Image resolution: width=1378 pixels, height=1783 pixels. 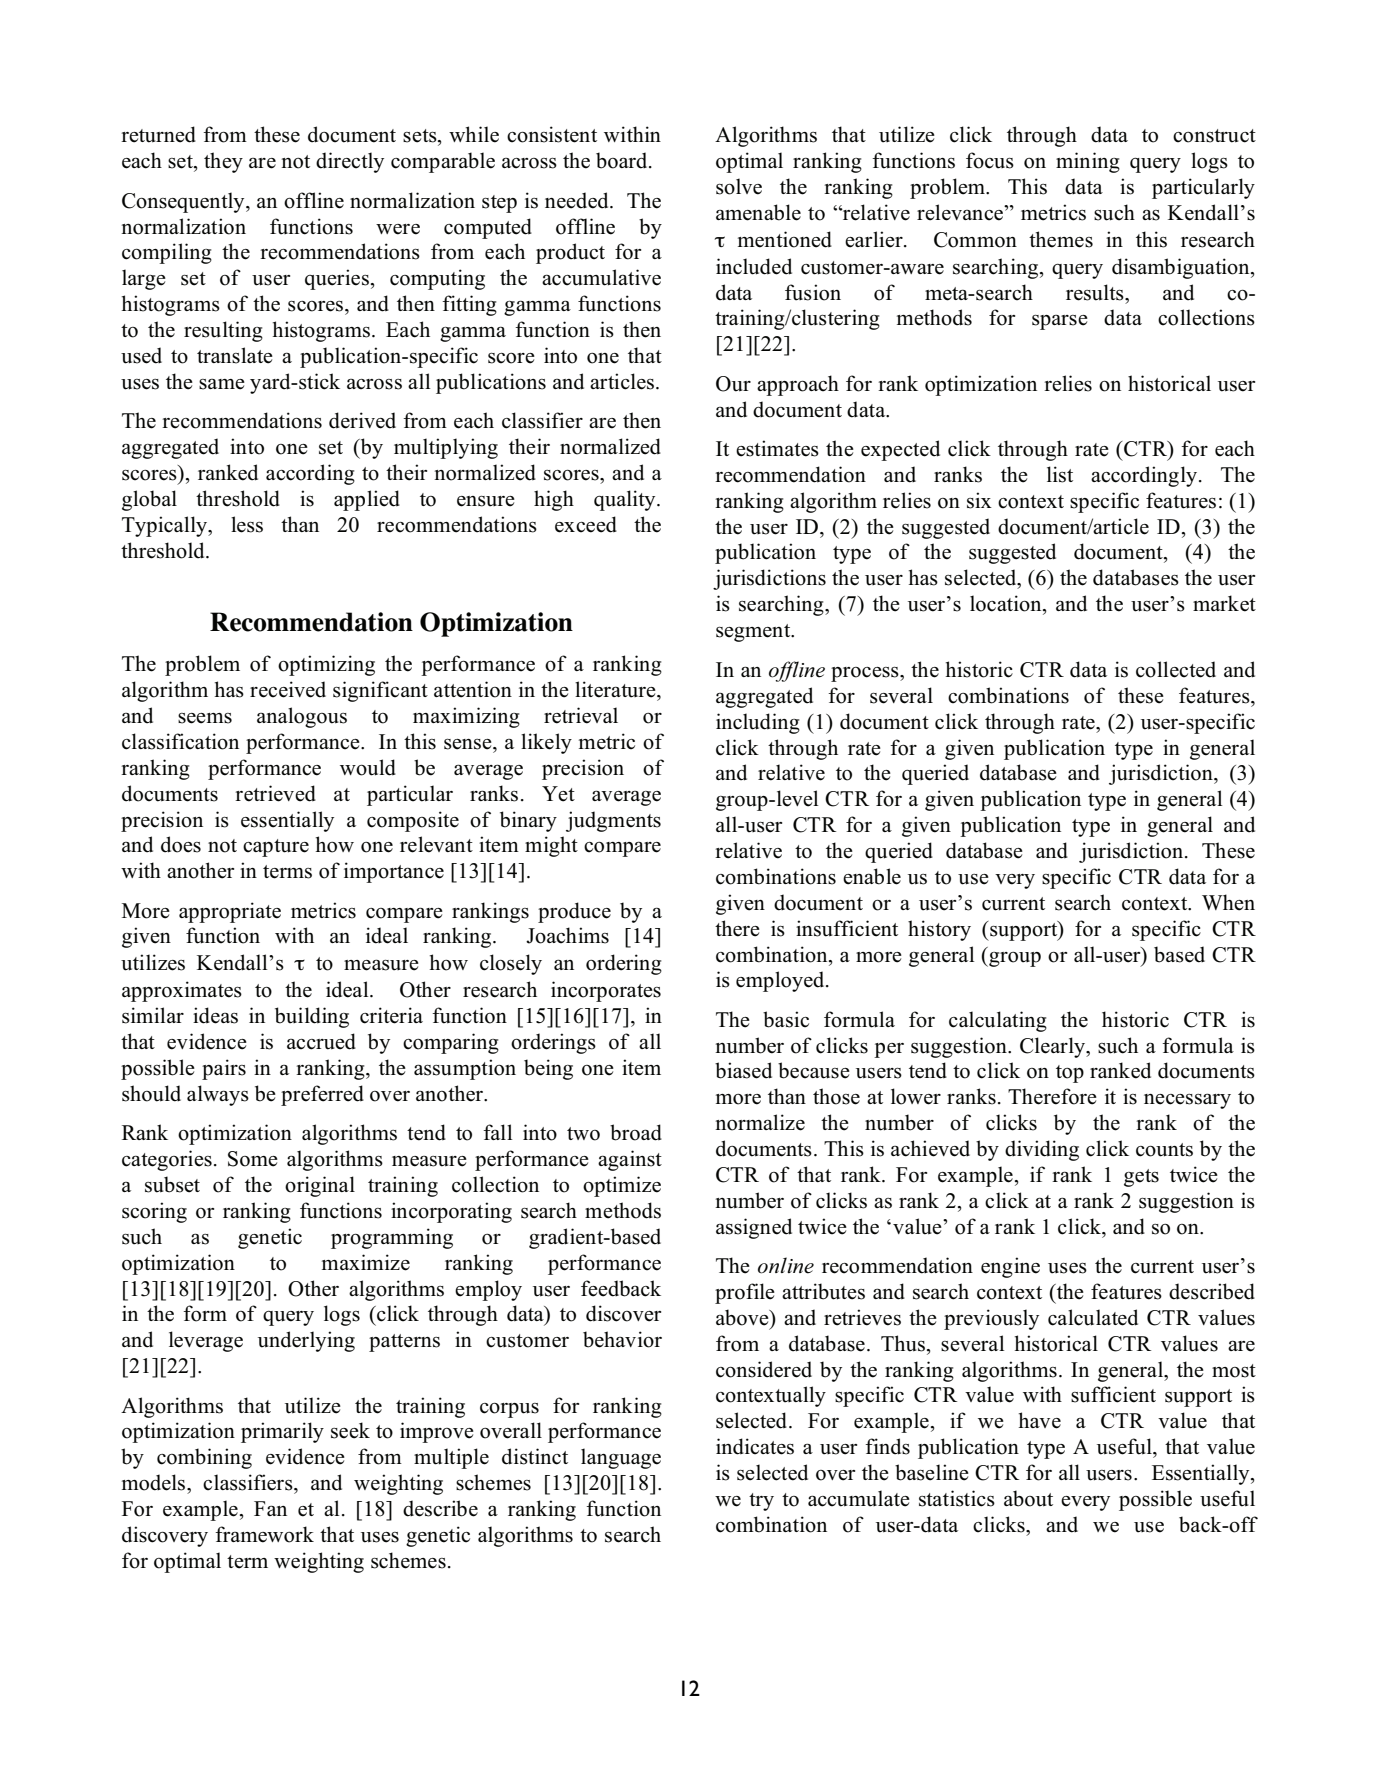 I want to click on quality, so click(x=626, y=500).
